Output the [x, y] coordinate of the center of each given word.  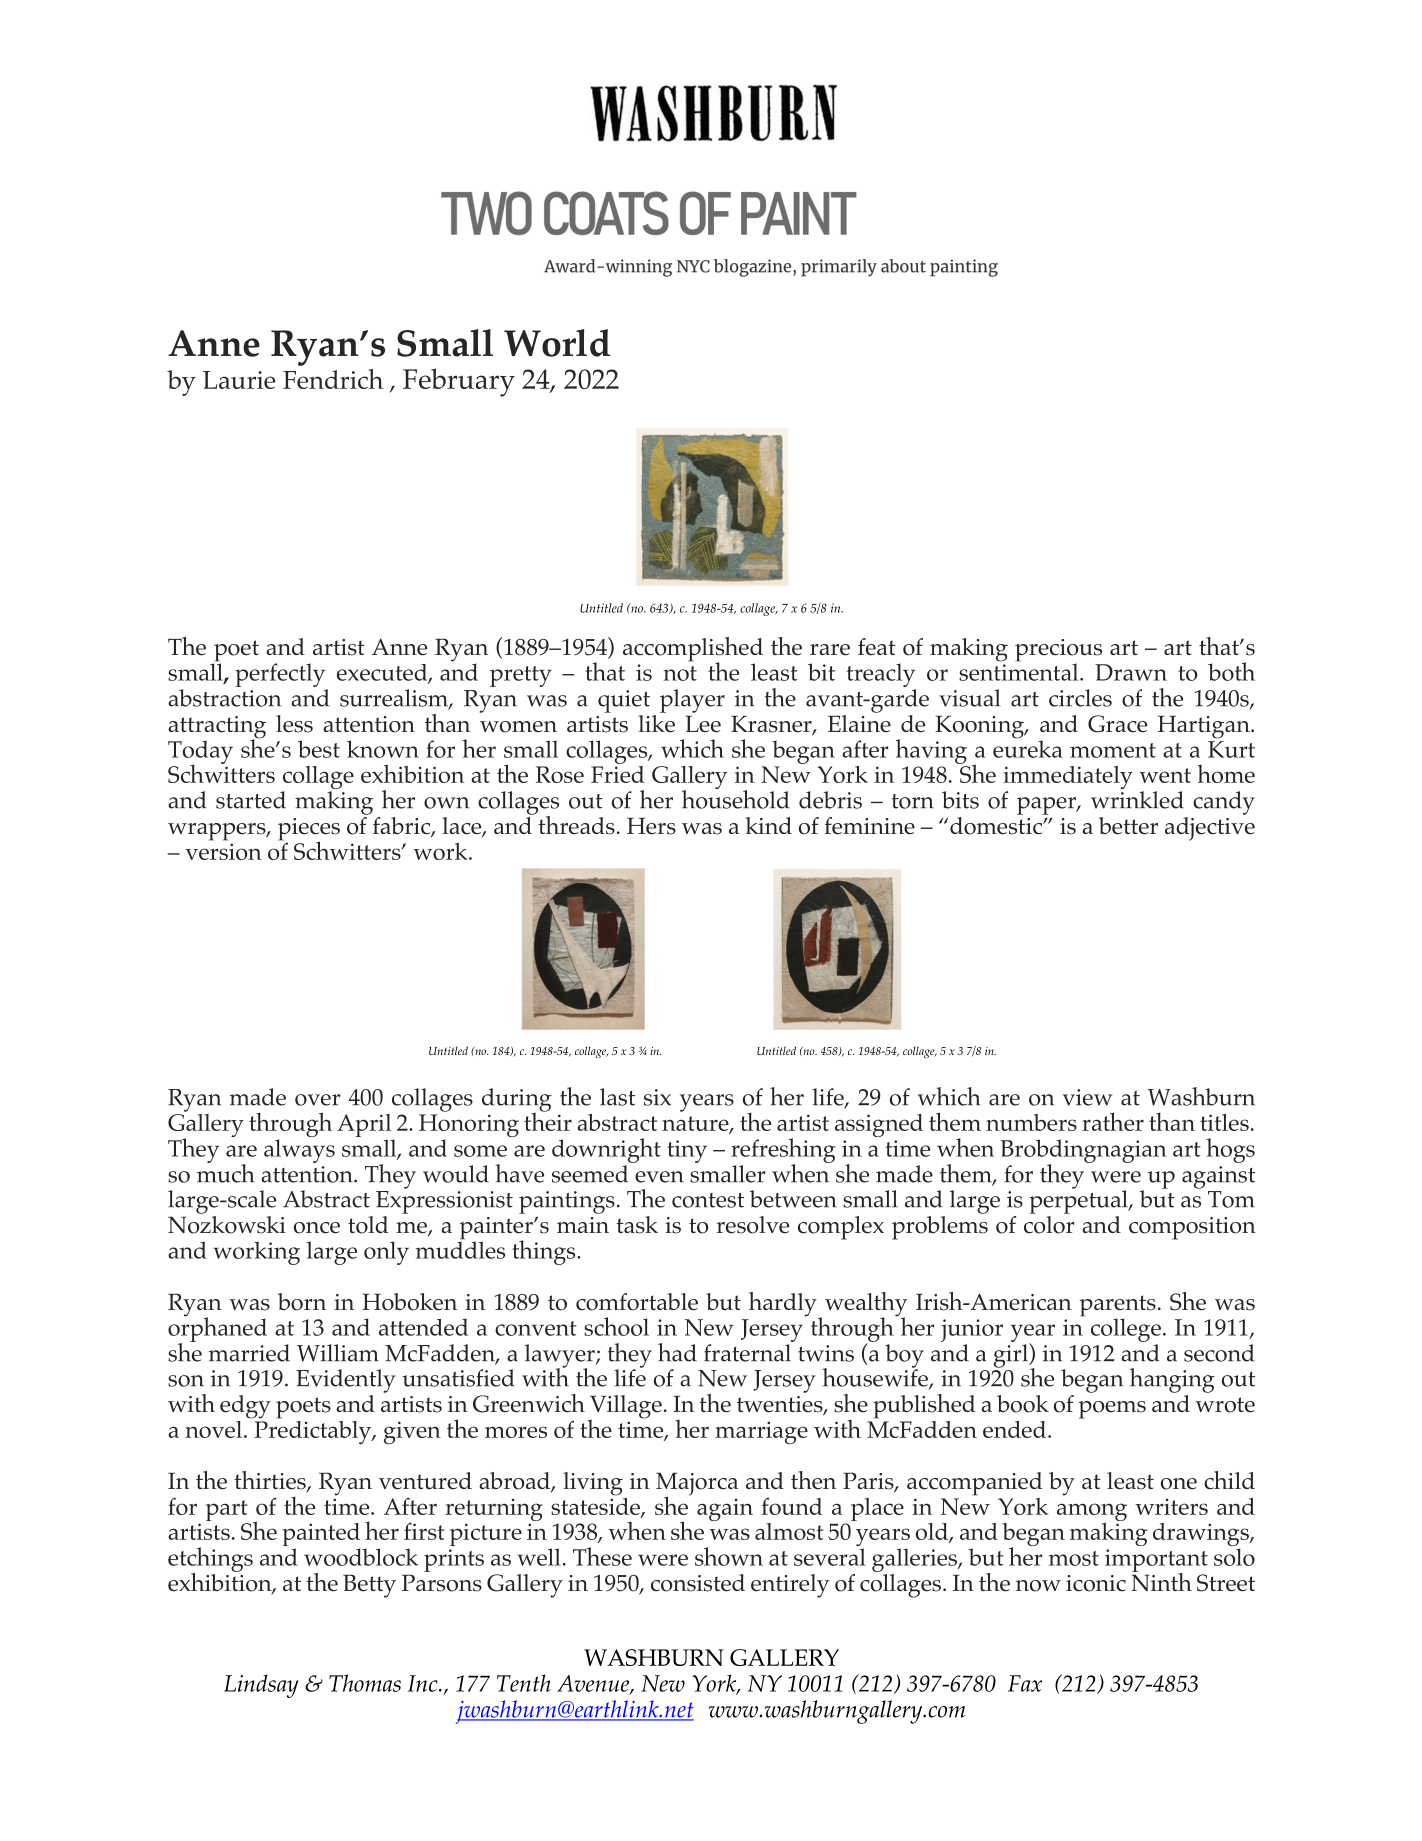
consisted [698, 1583]
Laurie [239, 380]
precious [1058, 651]
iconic [1096, 1583]
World [557, 343]
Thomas [365, 1683]
